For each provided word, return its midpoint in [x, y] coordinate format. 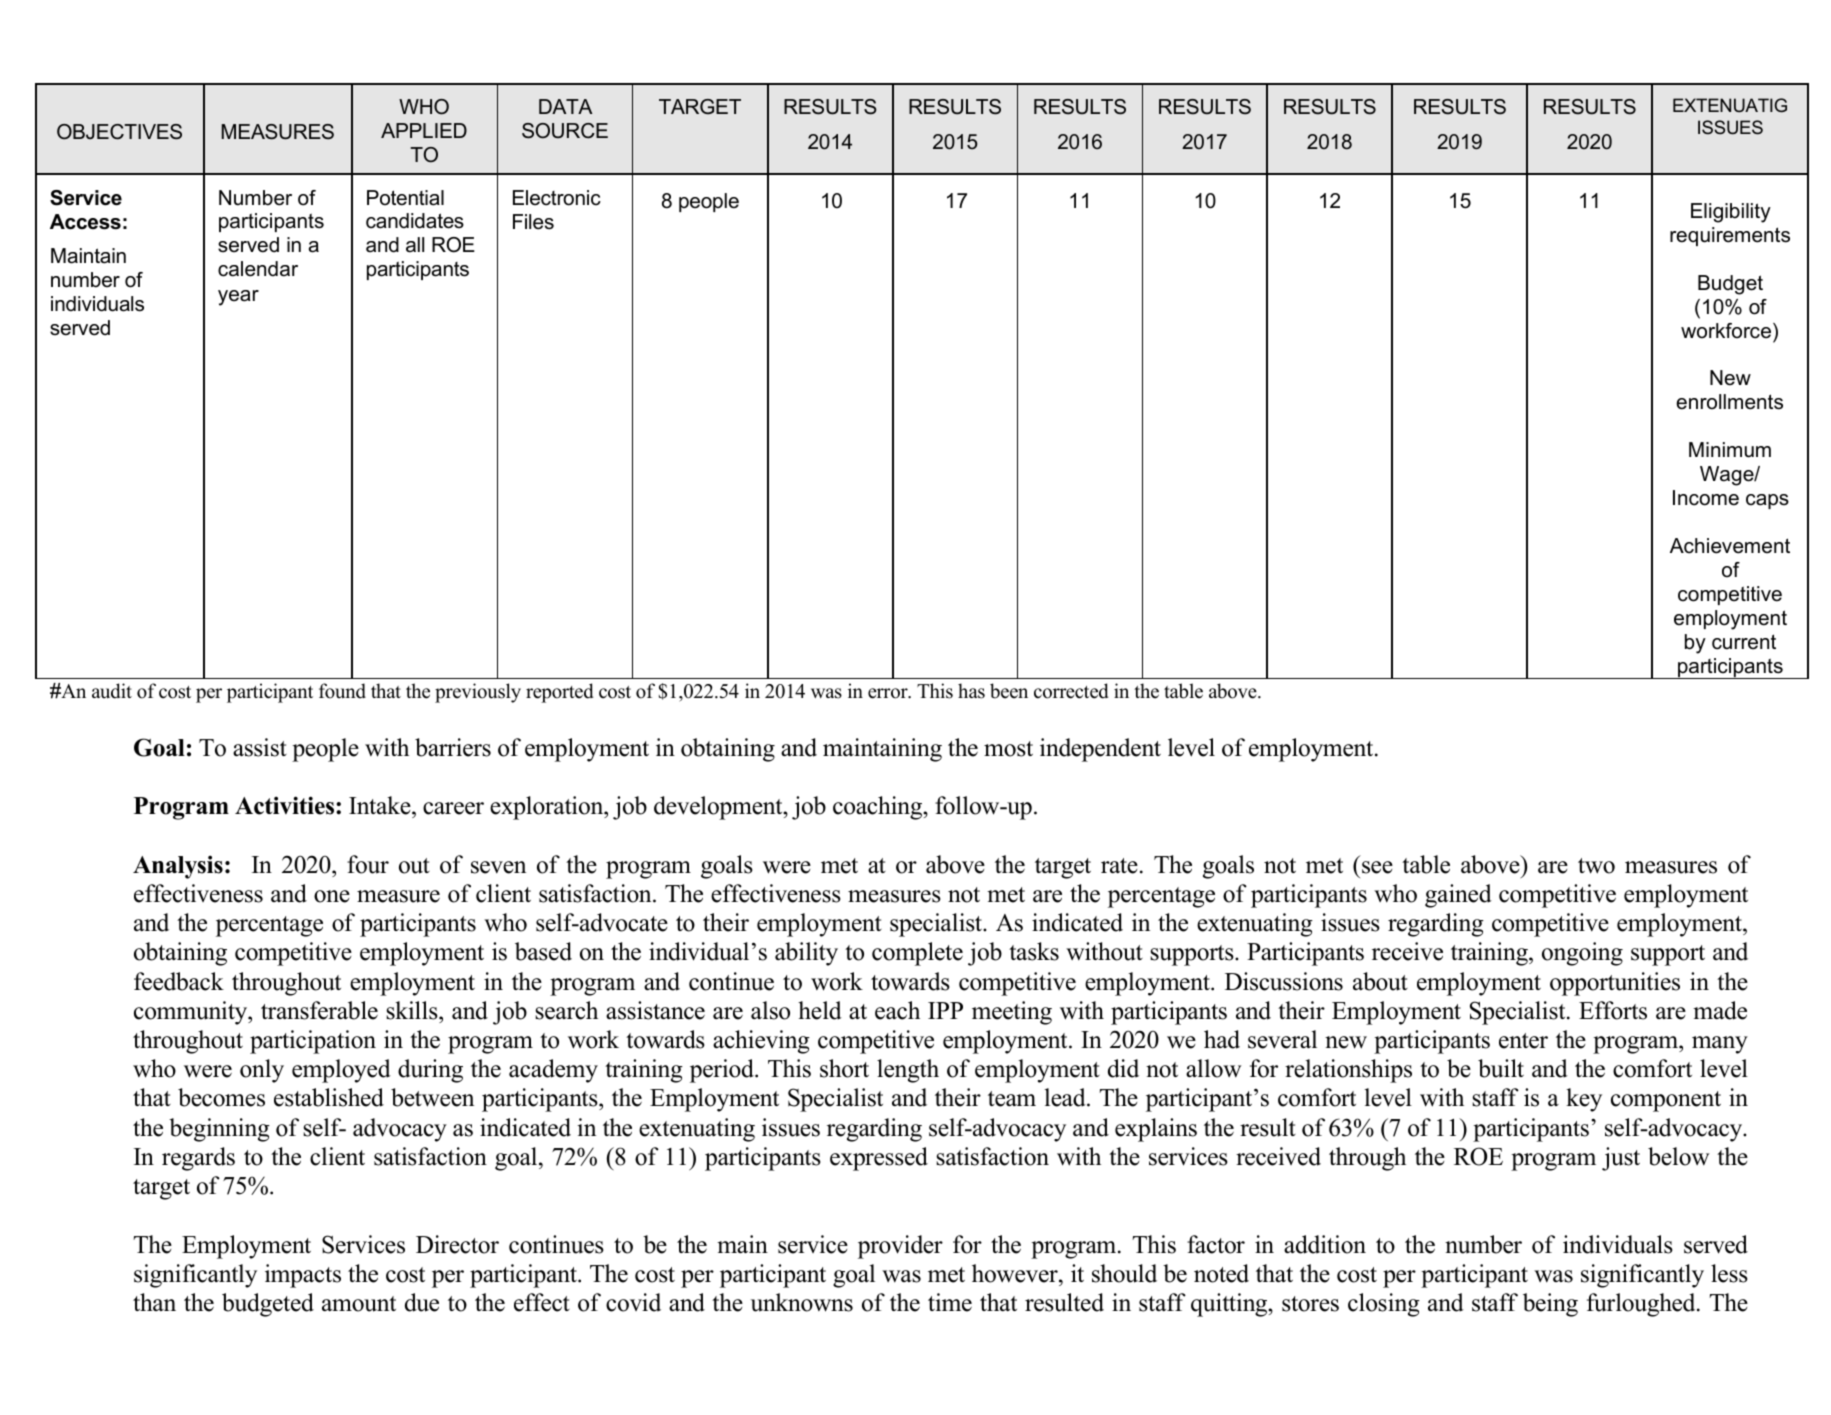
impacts [303, 1276]
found [342, 691]
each [897, 1010]
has [971, 691]
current [1744, 642]
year [238, 298]
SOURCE [565, 131]
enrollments [1729, 402]
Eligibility [1731, 213]
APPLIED [424, 130]
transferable [319, 1010]
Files [533, 222]
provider [900, 1247]
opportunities [1615, 984]
